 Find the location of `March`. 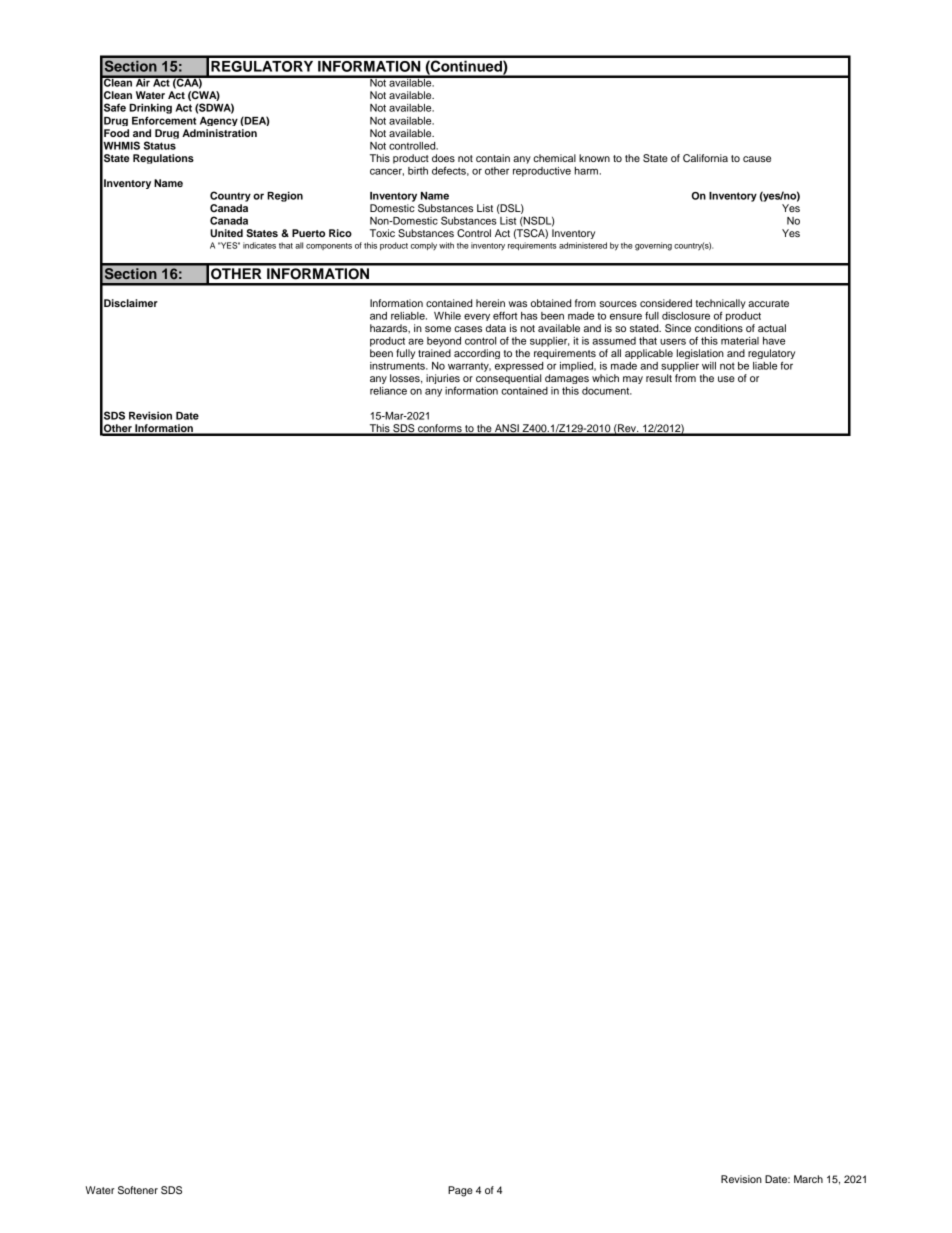

March is located at coordinates (808, 1179).
